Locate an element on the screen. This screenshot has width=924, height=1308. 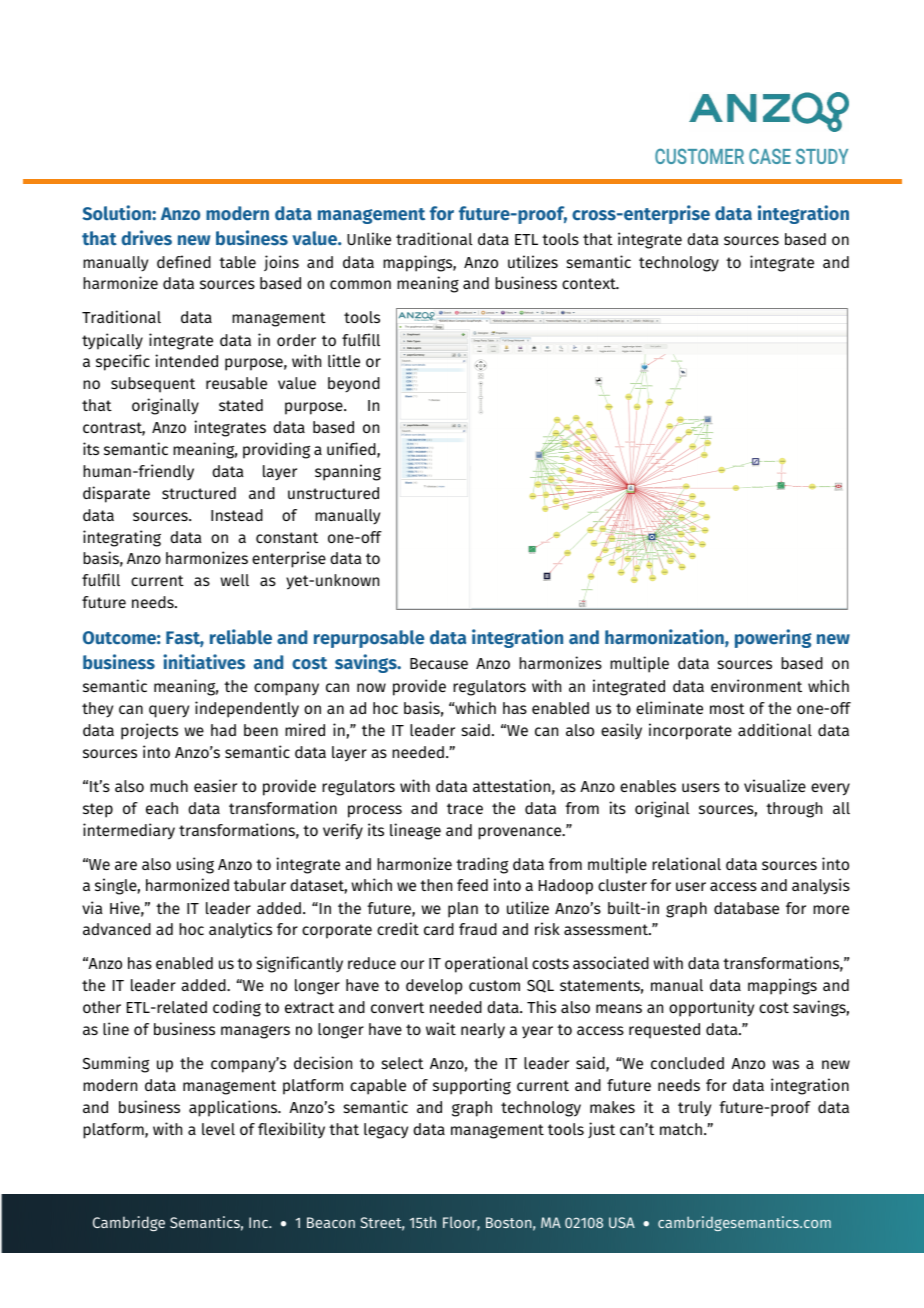
truly is located at coordinates (694, 1109).
